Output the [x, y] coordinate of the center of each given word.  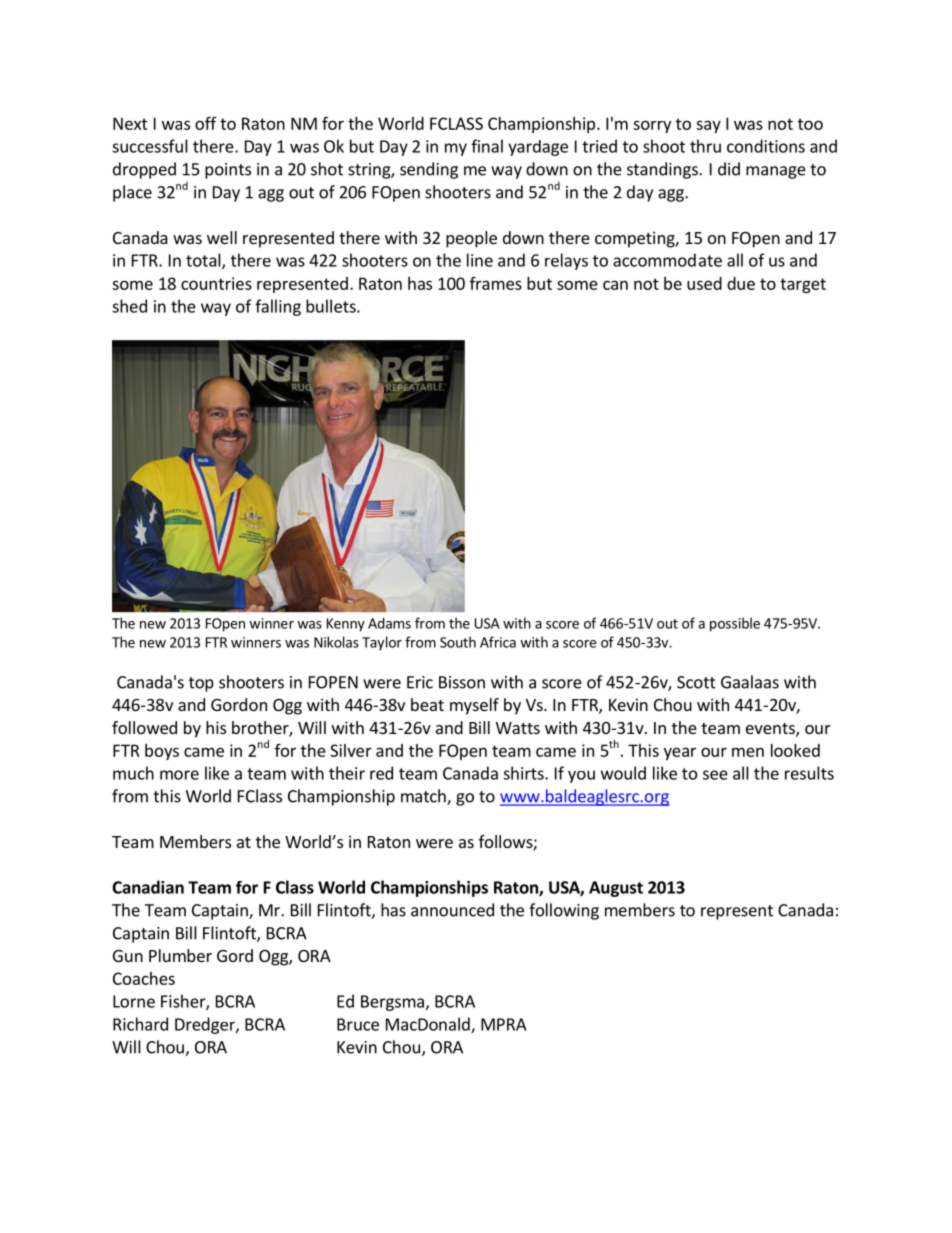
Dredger [206, 1025]
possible [735, 624]
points [228, 171]
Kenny [346, 625]
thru [705, 146]
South [458, 642]
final [487, 146]
